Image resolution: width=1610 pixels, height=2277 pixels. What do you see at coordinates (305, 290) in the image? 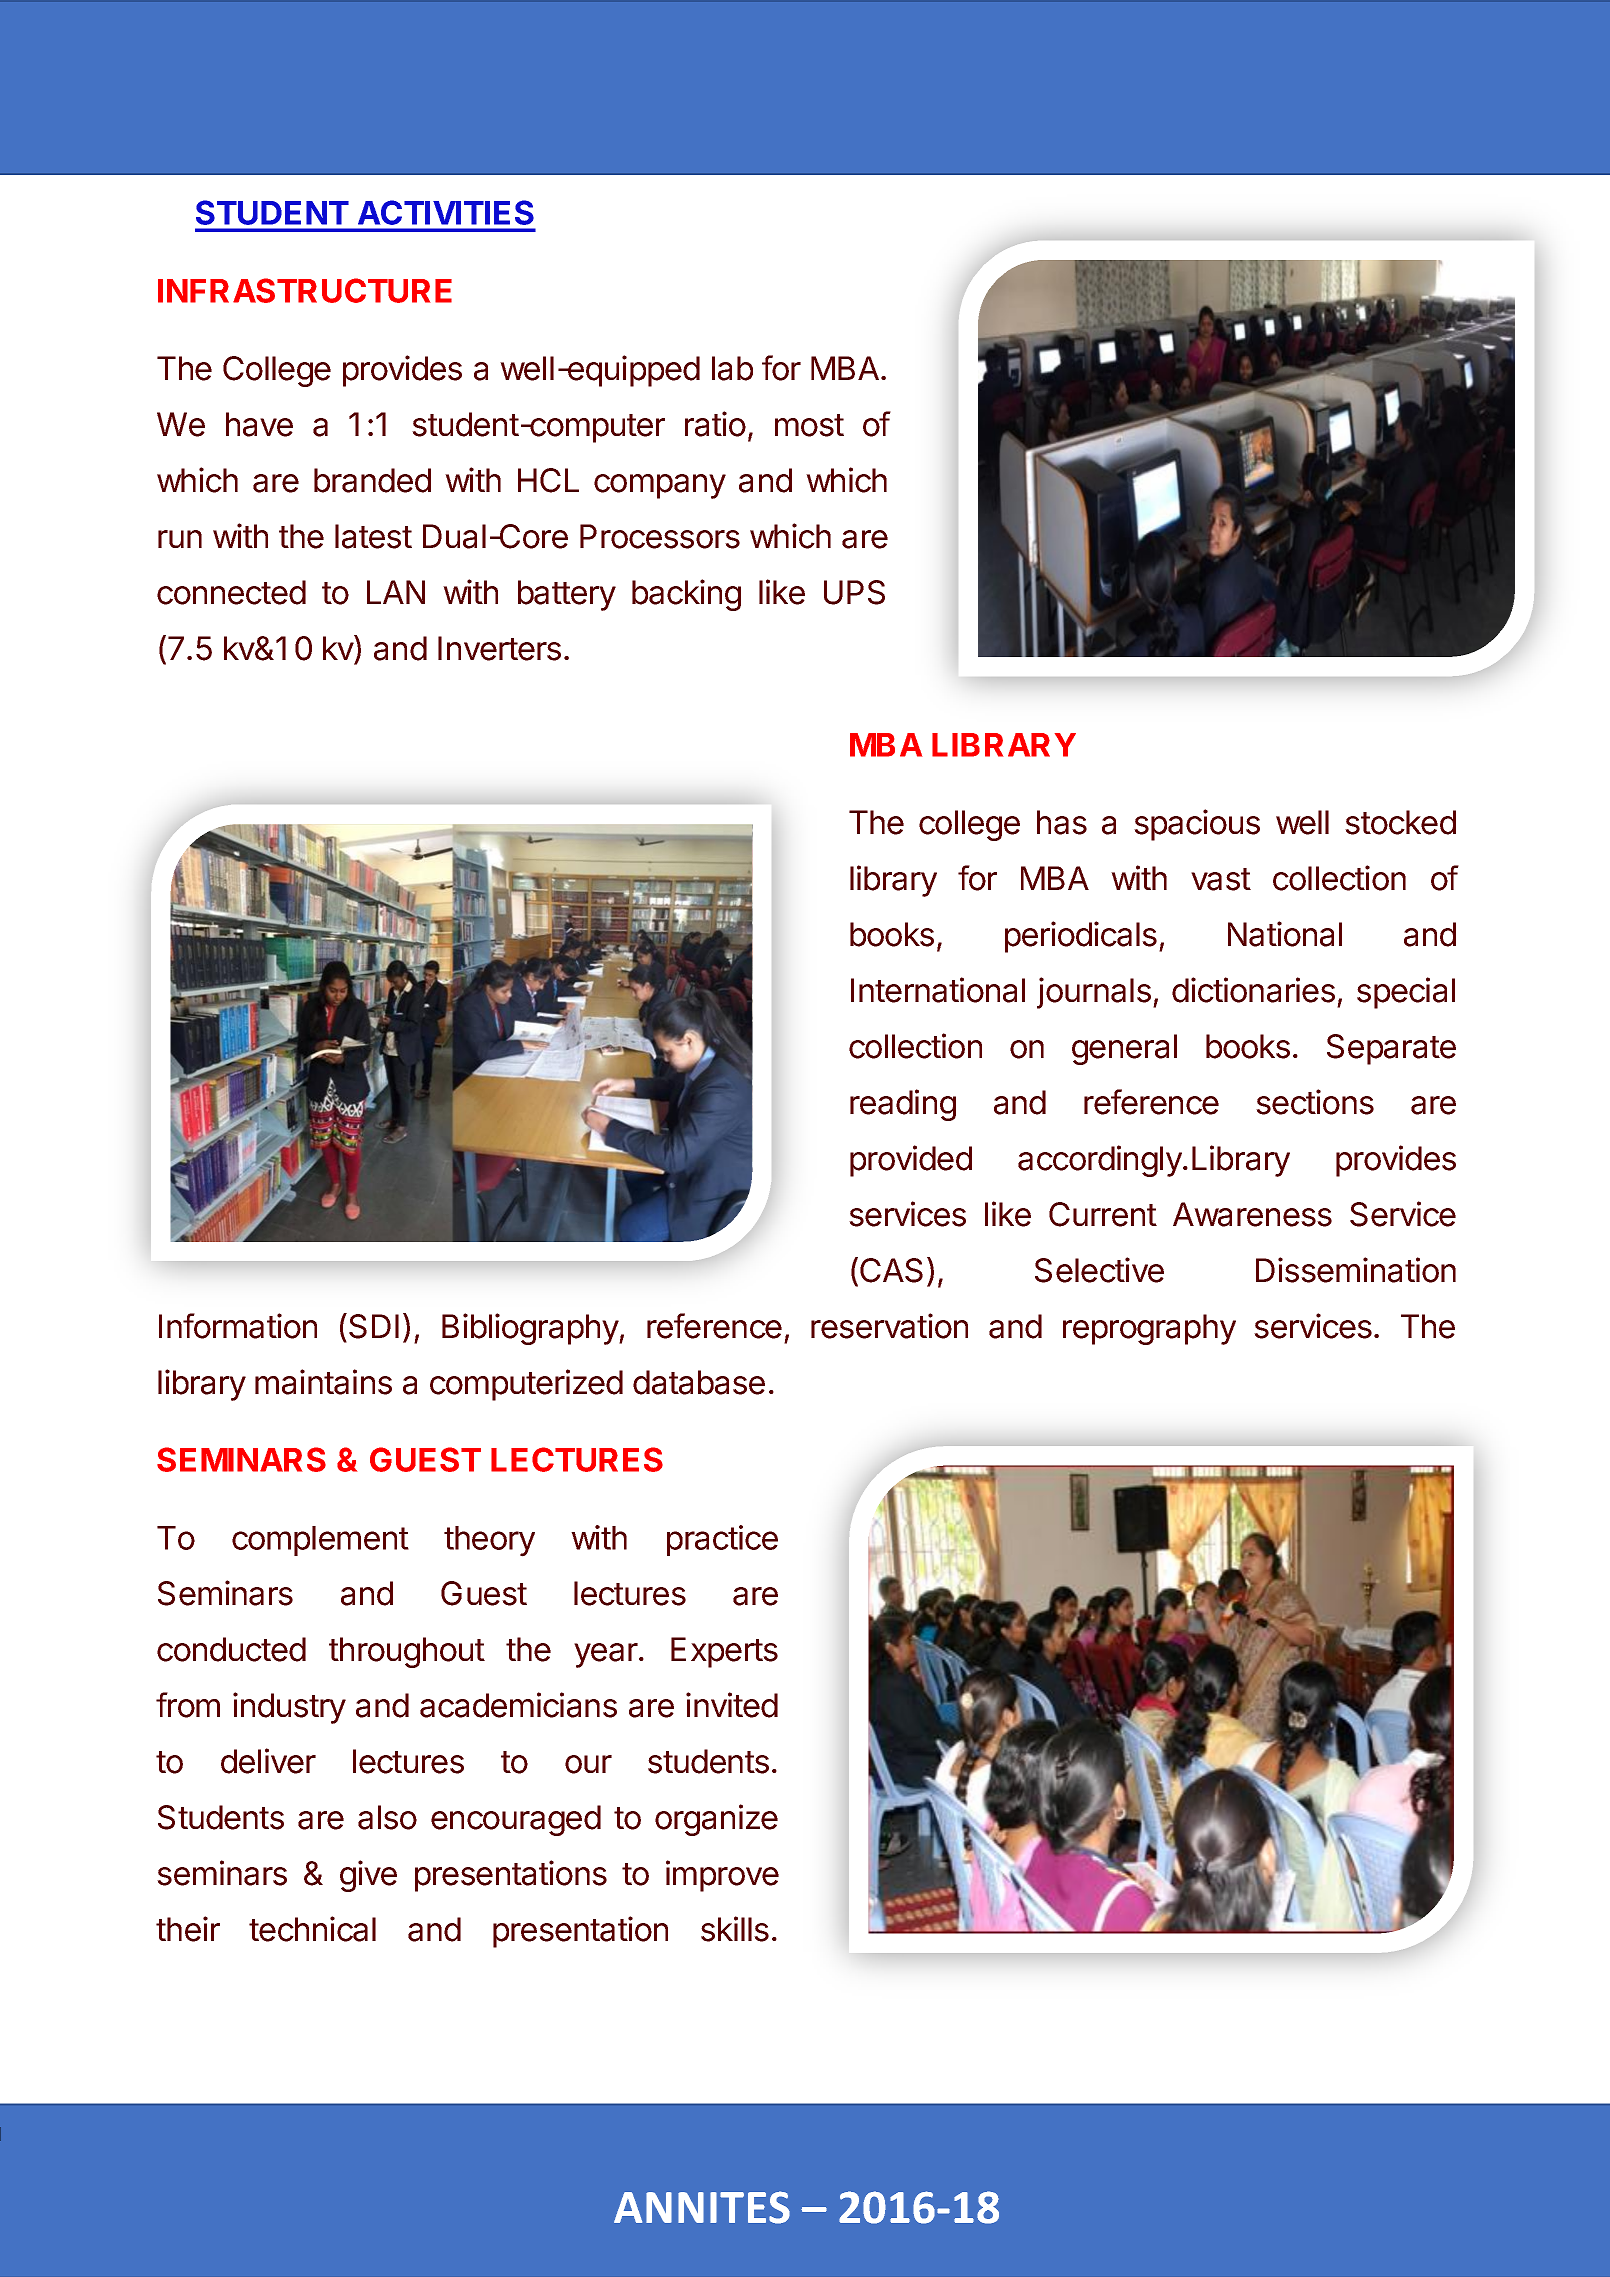
I see `INFRASTRUCTURE` at bounding box center [305, 290].
